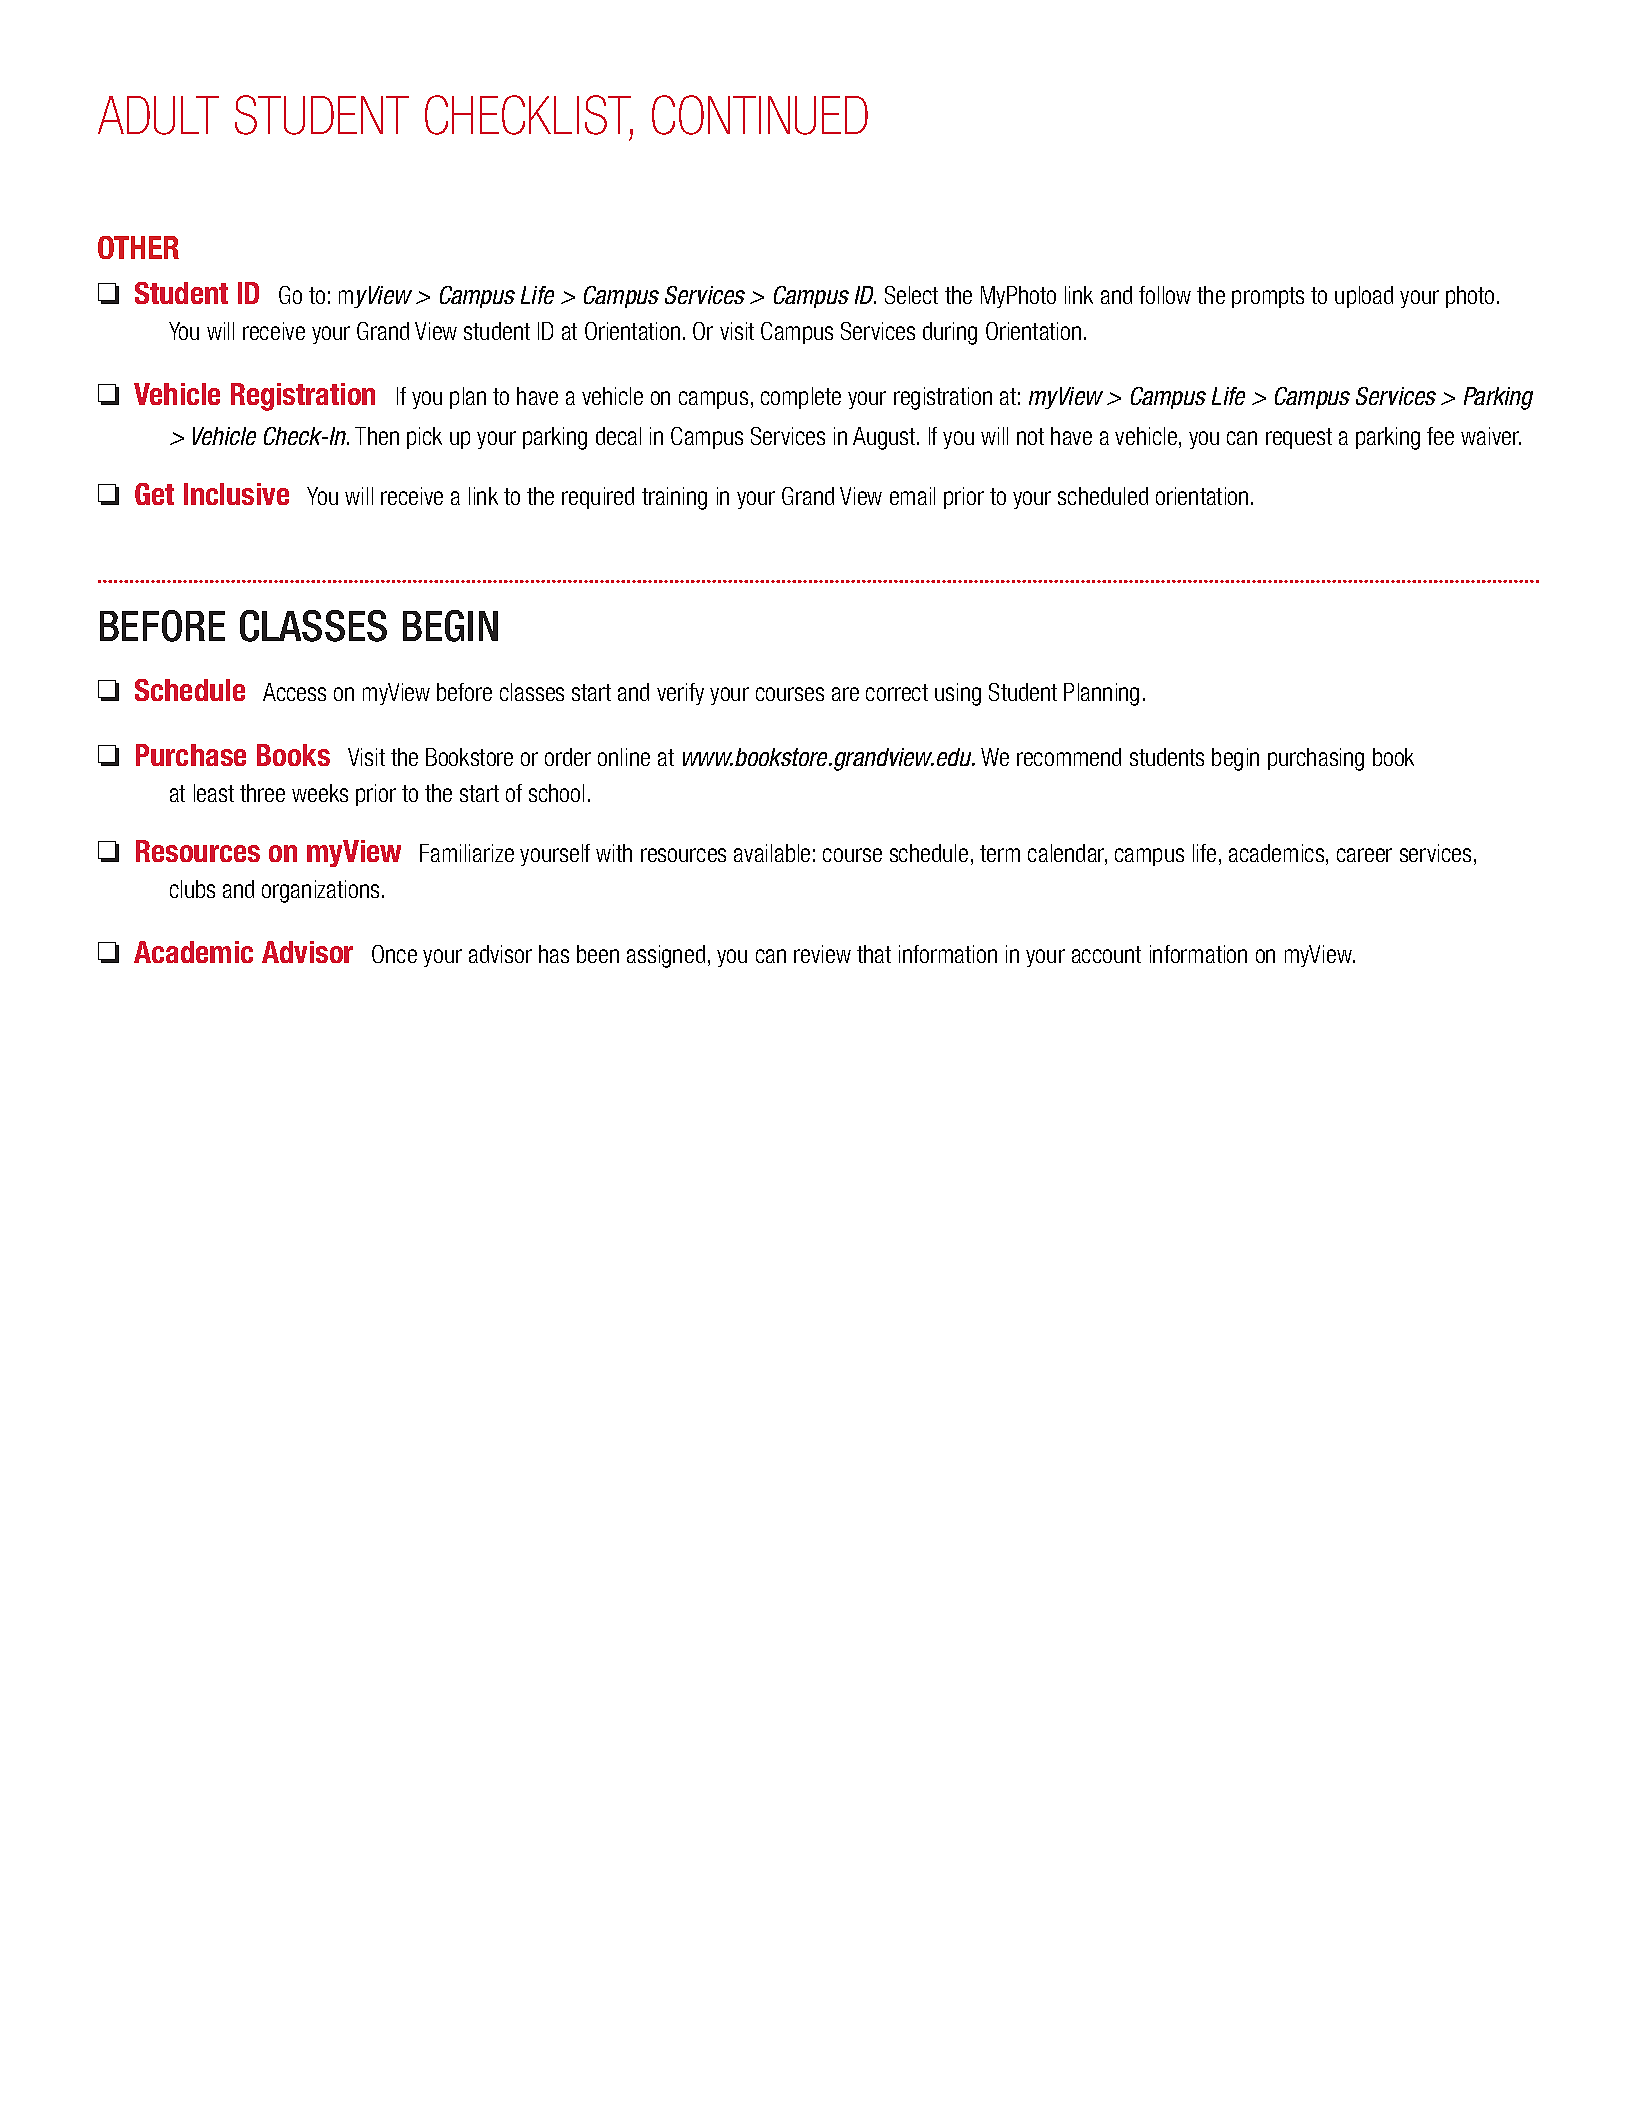 This image has width=1633, height=2113. What do you see at coordinates (897, 692) in the image?
I see `correct` at bounding box center [897, 692].
